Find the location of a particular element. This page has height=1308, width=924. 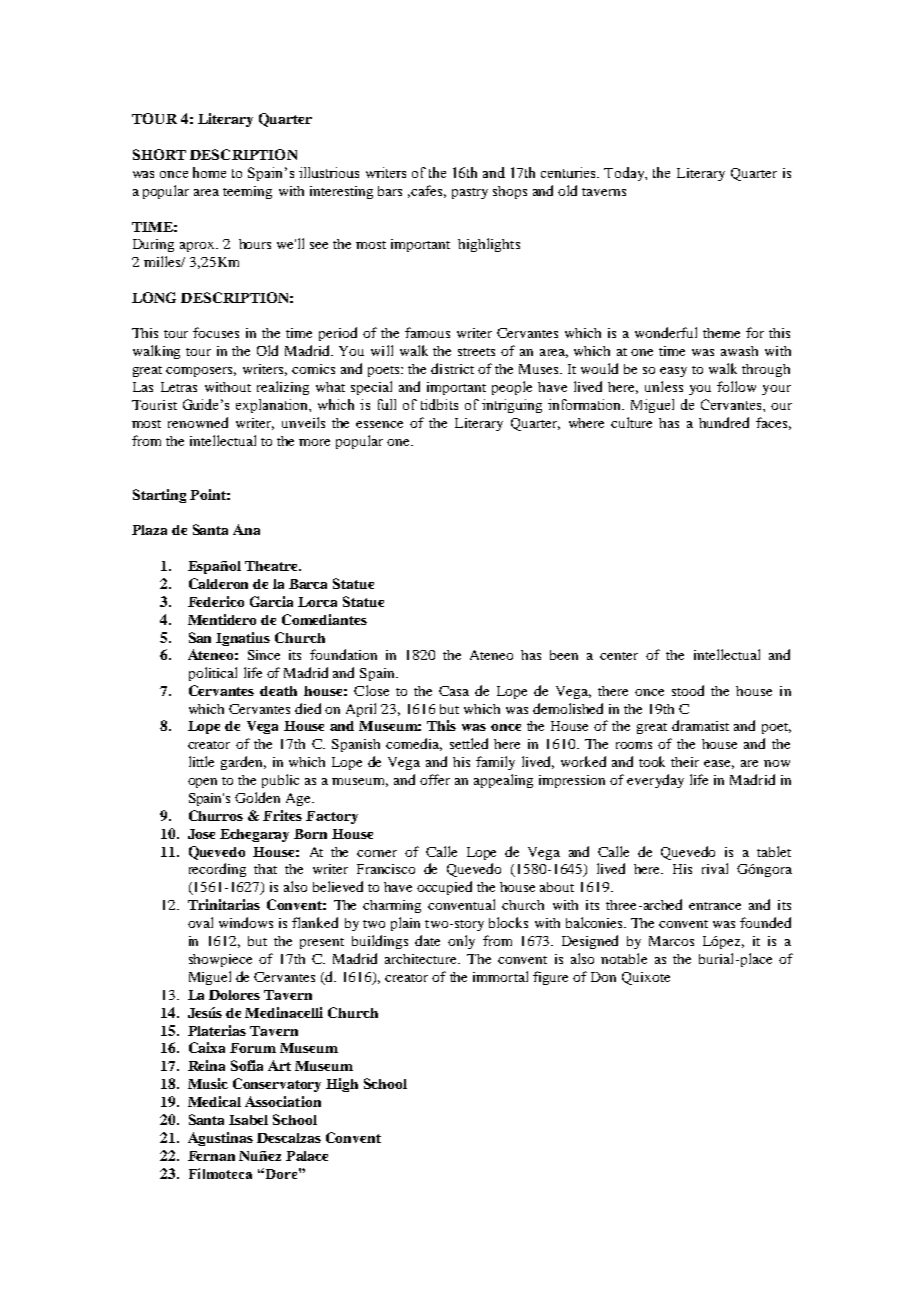

centuries is located at coordinates (570, 172).
